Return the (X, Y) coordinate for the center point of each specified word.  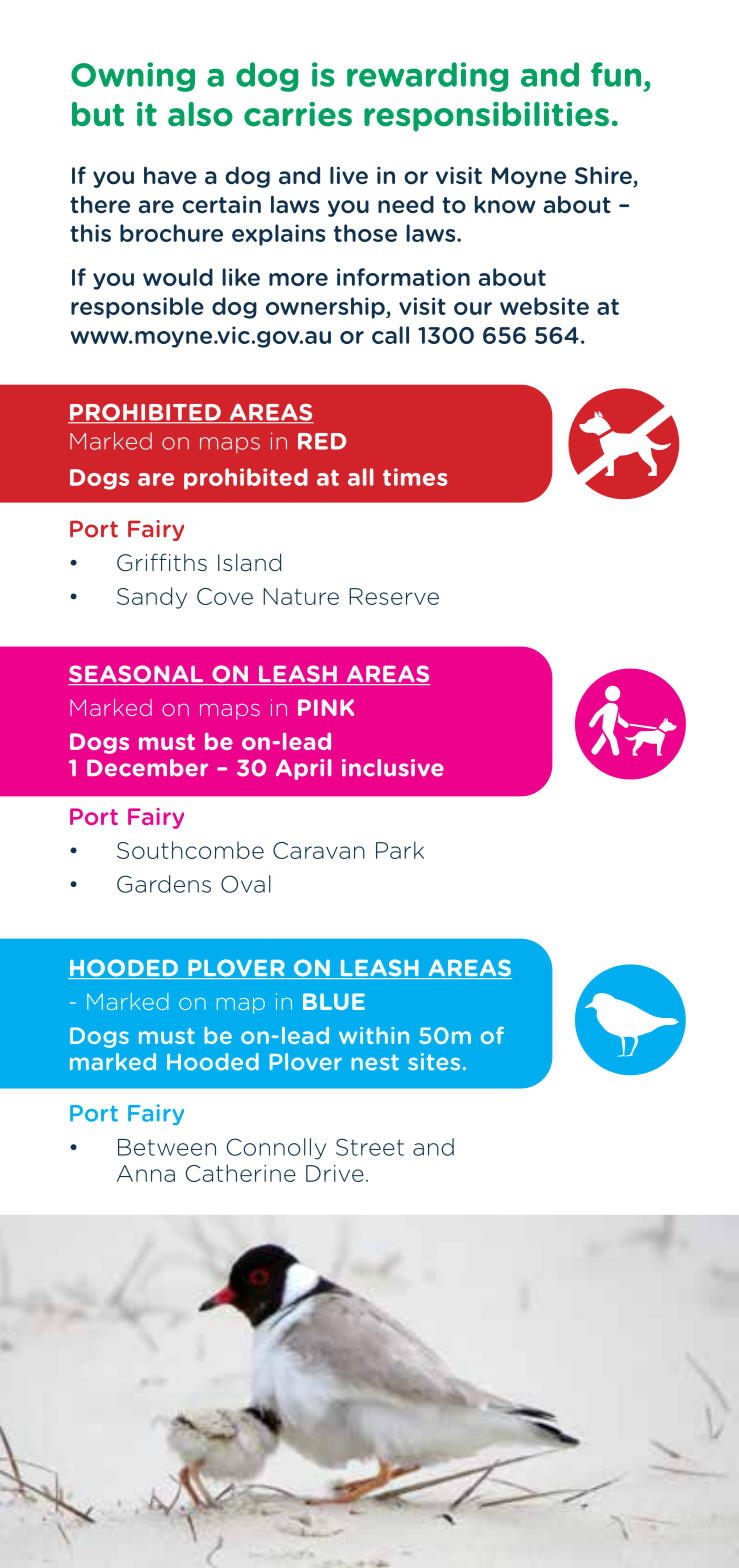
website (544, 306)
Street (370, 1147)
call (390, 335)
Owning (133, 77)
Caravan (319, 850)
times (415, 477)
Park (400, 850)
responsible (137, 308)
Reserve (394, 596)
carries (298, 114)
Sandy (152, 598)
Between (167, 1147)
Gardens (164, 884)
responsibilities (486, 117)
